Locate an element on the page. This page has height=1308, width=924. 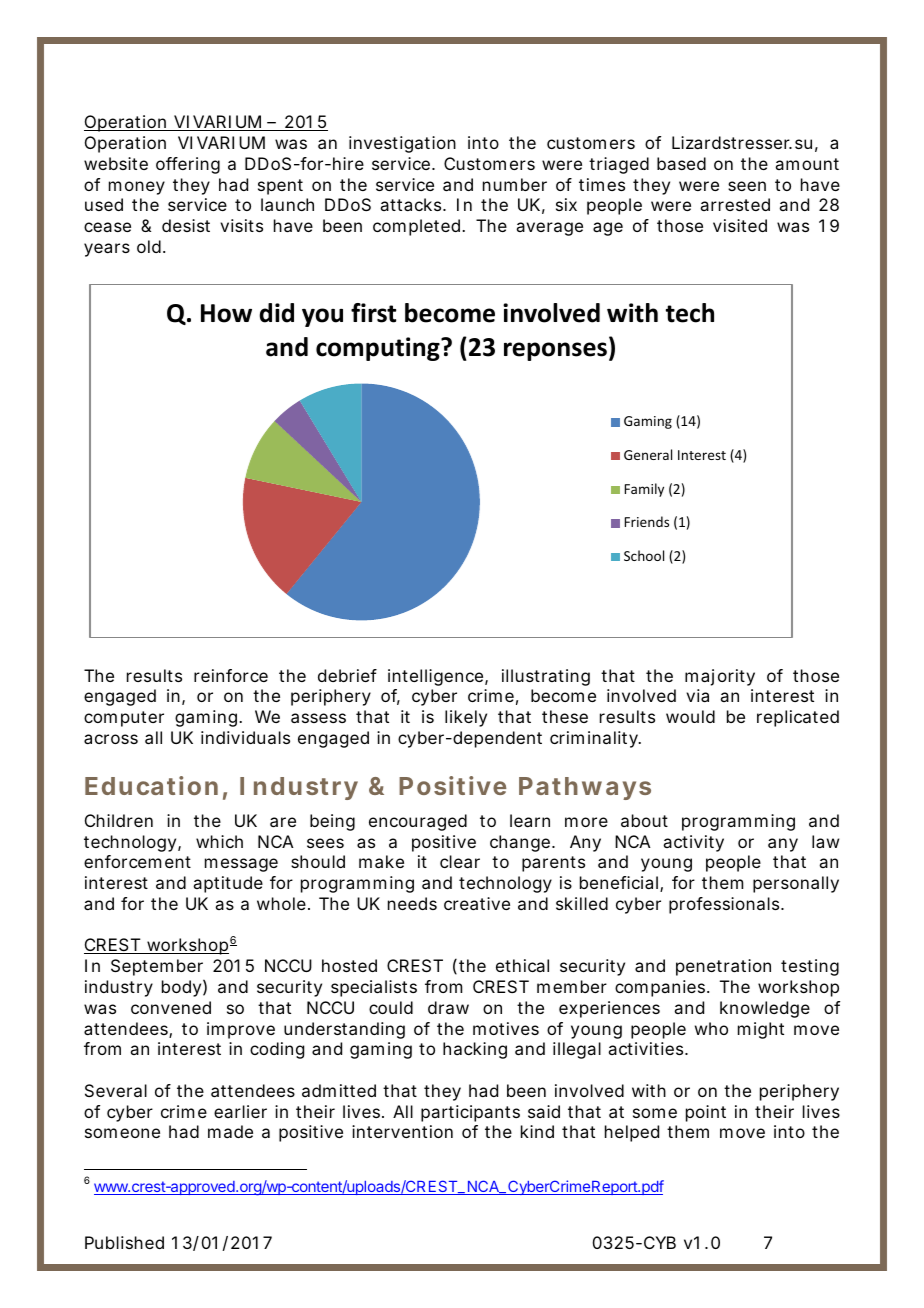
Family is located at coordinates (644, 490).
